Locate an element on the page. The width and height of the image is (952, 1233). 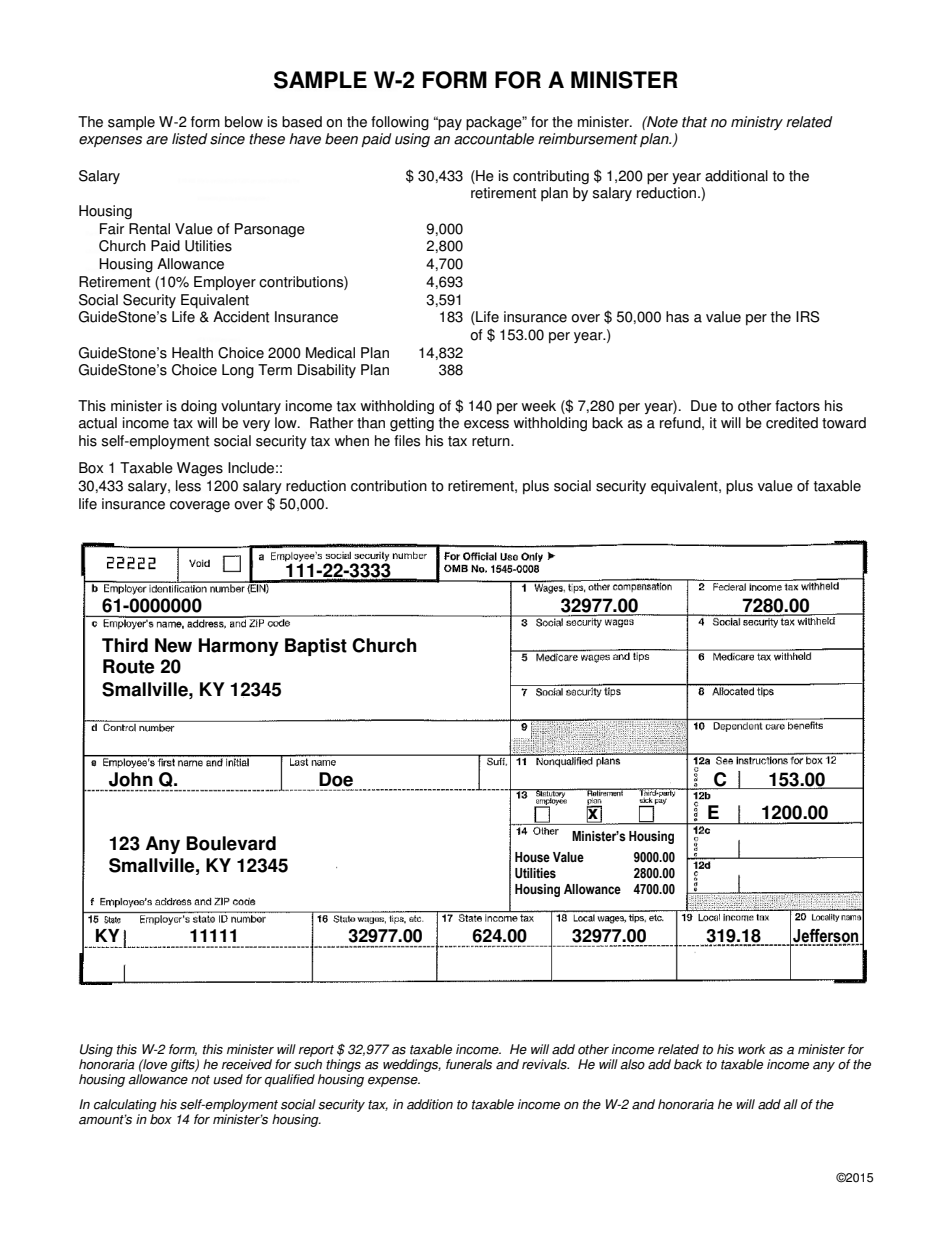
ministry is located at coordinates (757, 123).
